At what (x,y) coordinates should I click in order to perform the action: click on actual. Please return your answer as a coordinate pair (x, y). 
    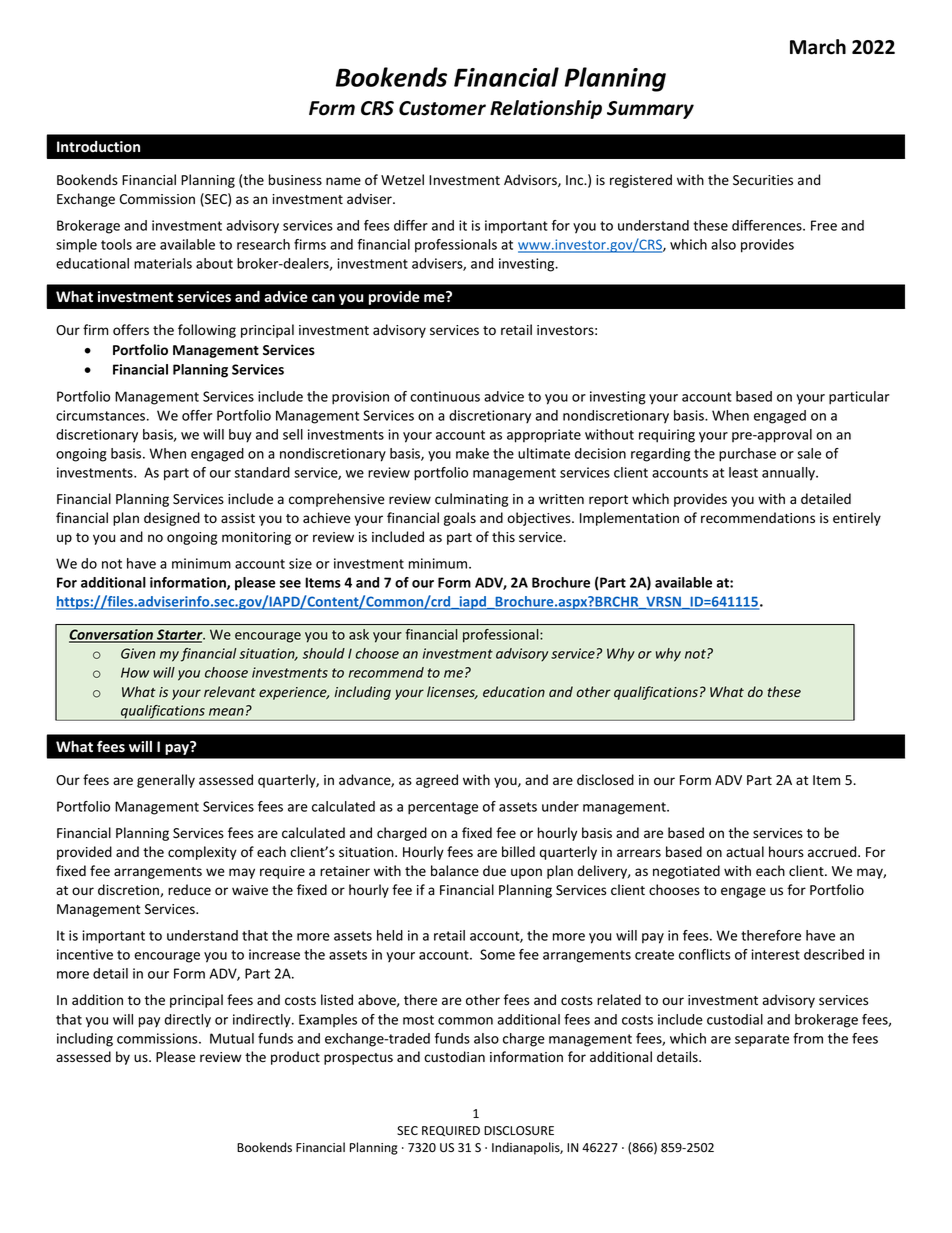
    Looking at the image, I should click on (745, 851).
